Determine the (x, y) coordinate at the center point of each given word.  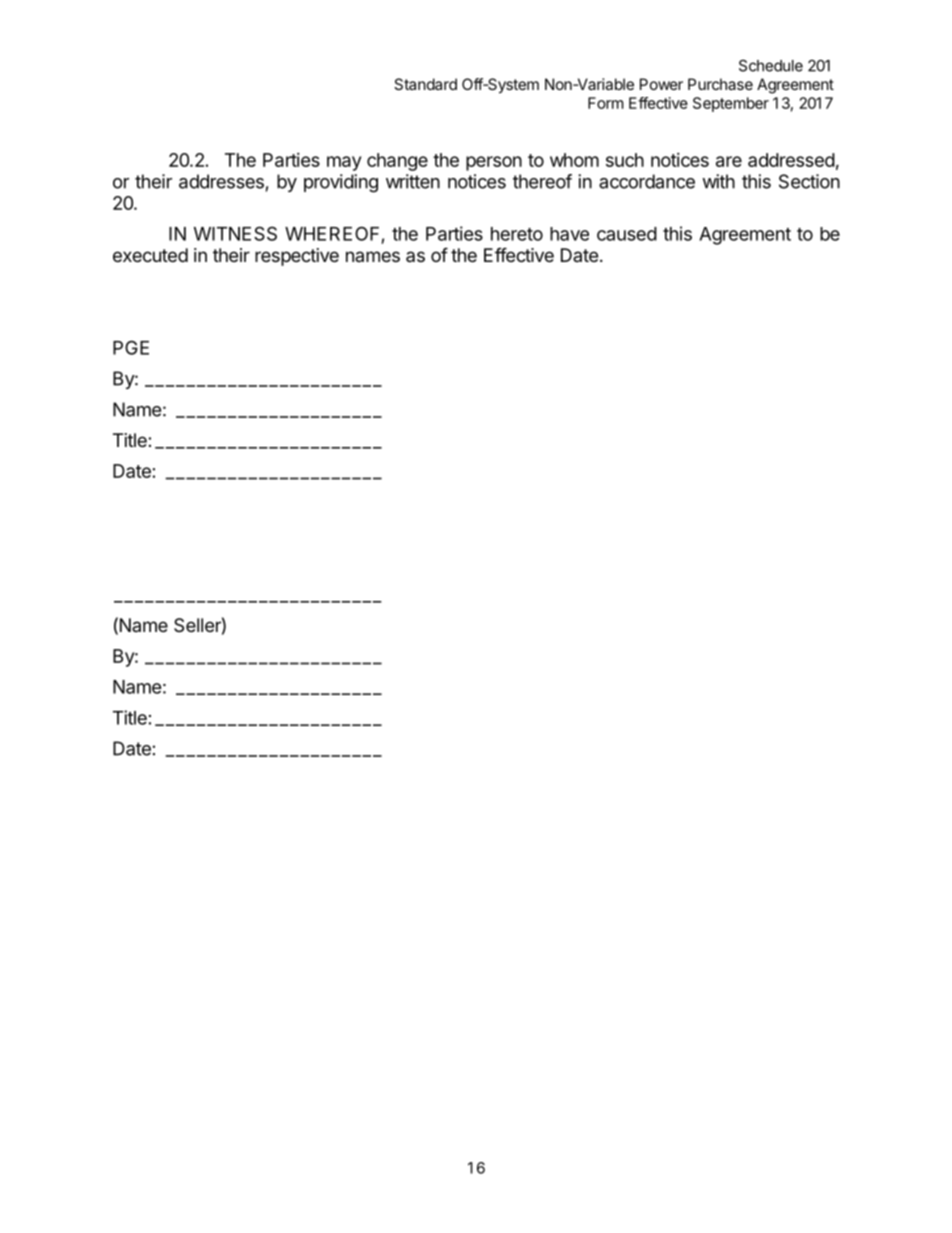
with (718, 181)
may (344, 163)
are (729, 161)
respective (297, 257)
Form (606, 103)
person (494, 163)
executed (150, 255)
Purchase (720, 84)
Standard (425, 84)
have (569, 234)
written (413, 181)
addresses (221, 181)
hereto (517, 234)
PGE (131, 347)
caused (627, 234)
